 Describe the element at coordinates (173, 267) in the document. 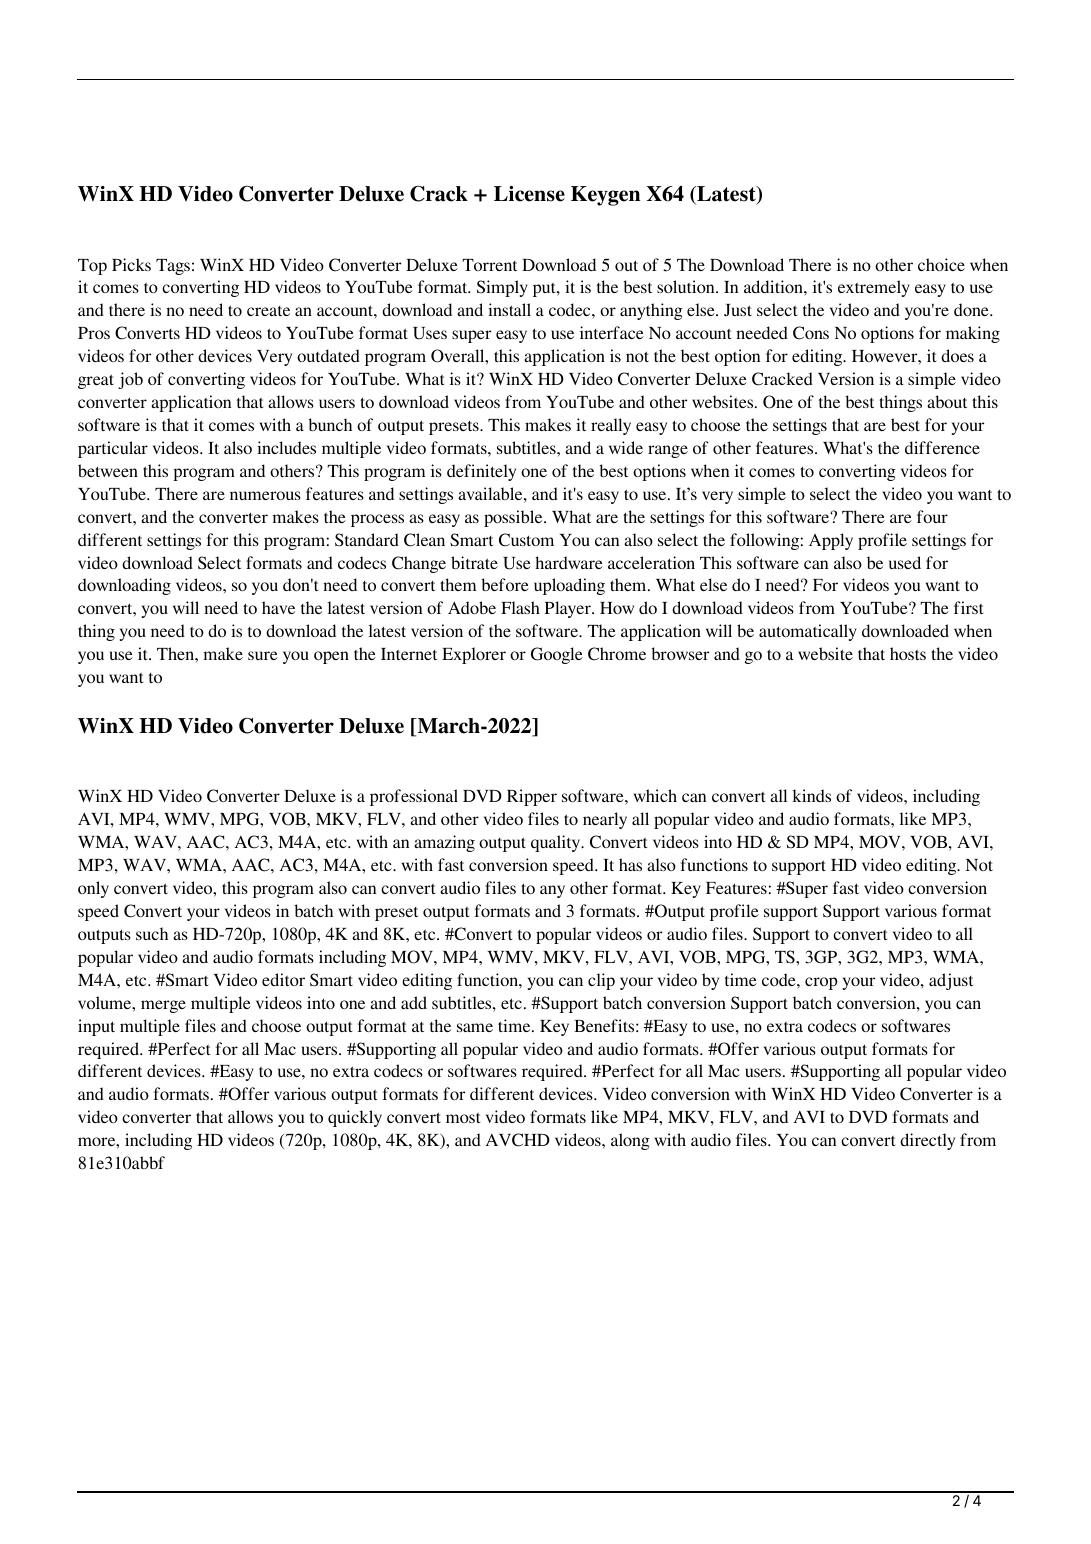

I see `Tags` at that location.
